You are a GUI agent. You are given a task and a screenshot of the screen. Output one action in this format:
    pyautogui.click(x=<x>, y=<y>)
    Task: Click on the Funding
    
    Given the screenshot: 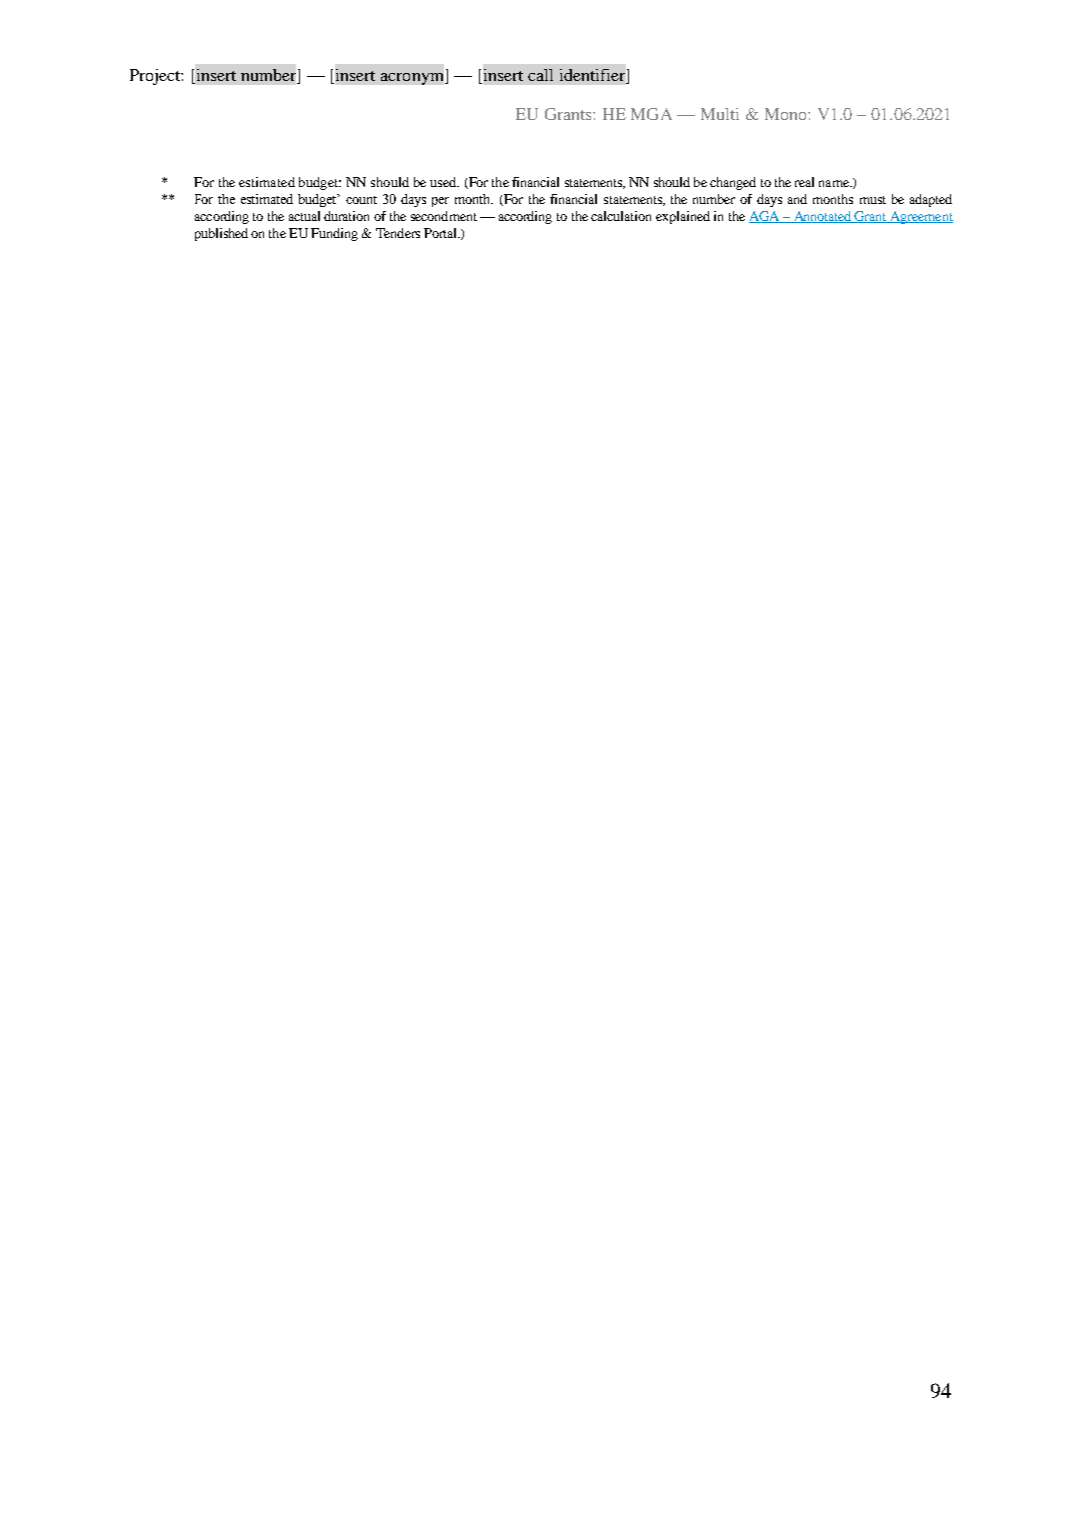 What is the action you would take?
    pyautogui.click(x=334, y=234)
